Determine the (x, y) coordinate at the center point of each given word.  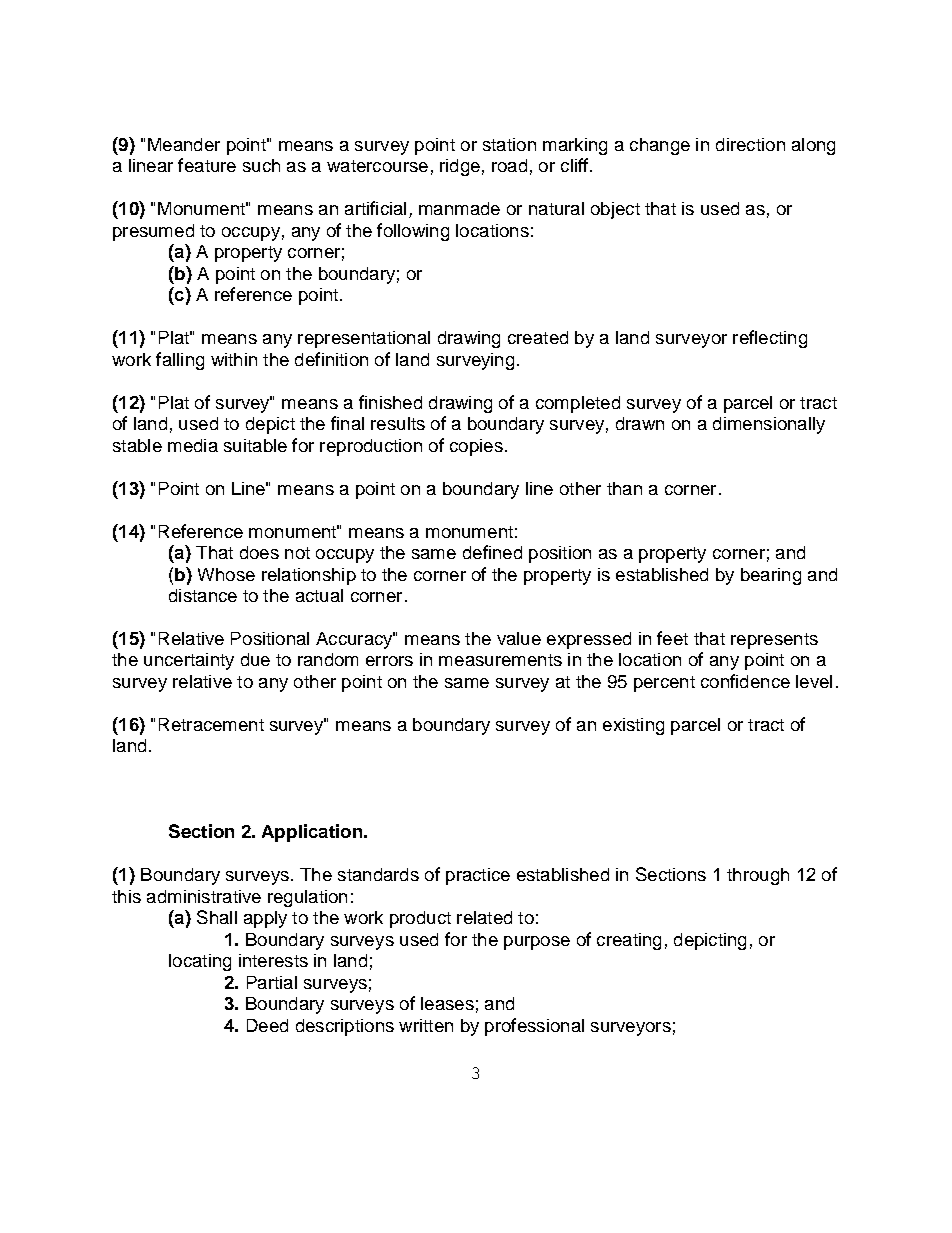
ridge (460, 167)
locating (200, 962)
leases (447, 1003)
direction (750, 144)
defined (492, 552)
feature (207, 165)
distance (203, 595)
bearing (771, 576)
